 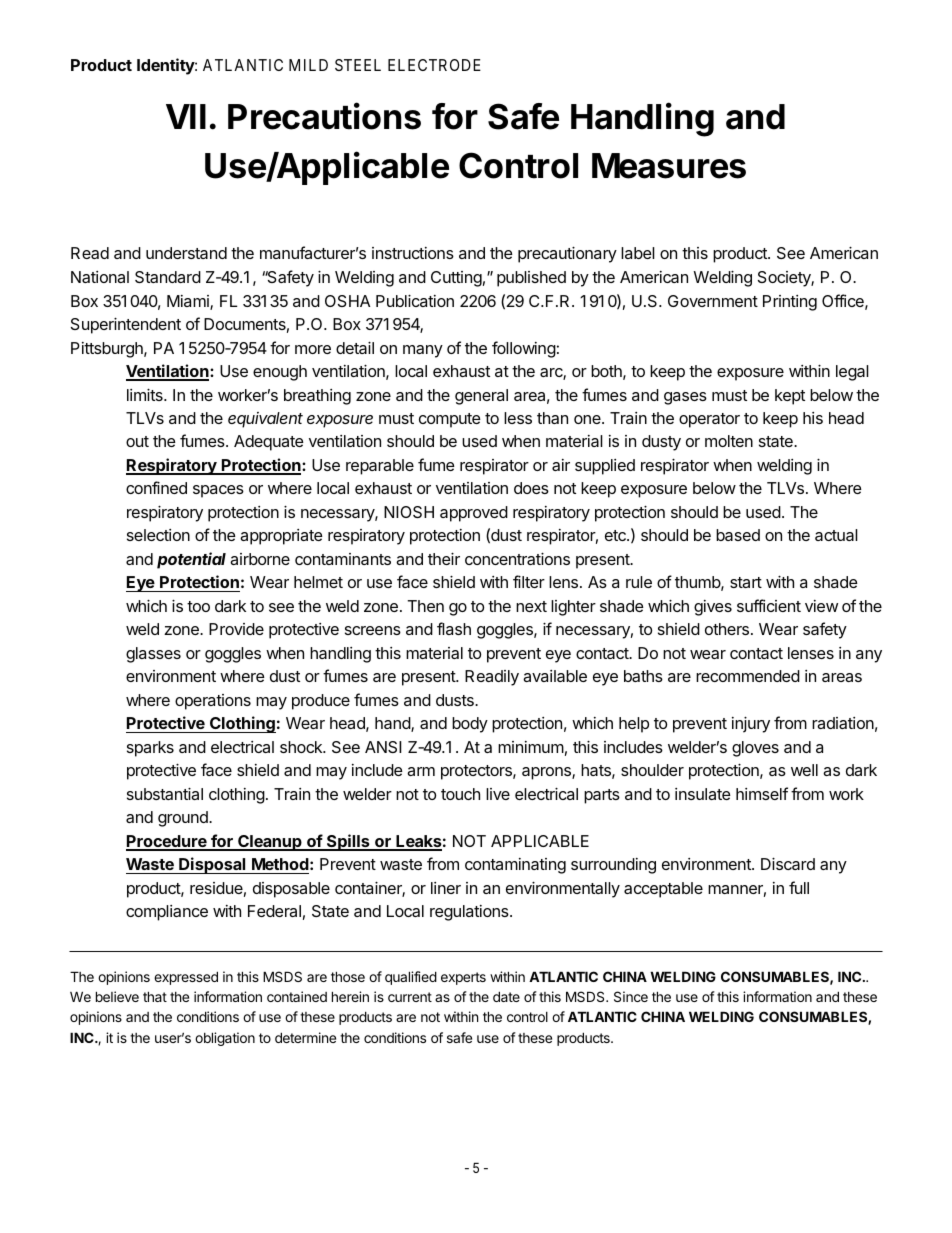 What do you see at coordinates (186, 116) in the image?
I see `VII` at bounding box center [186, 116].
